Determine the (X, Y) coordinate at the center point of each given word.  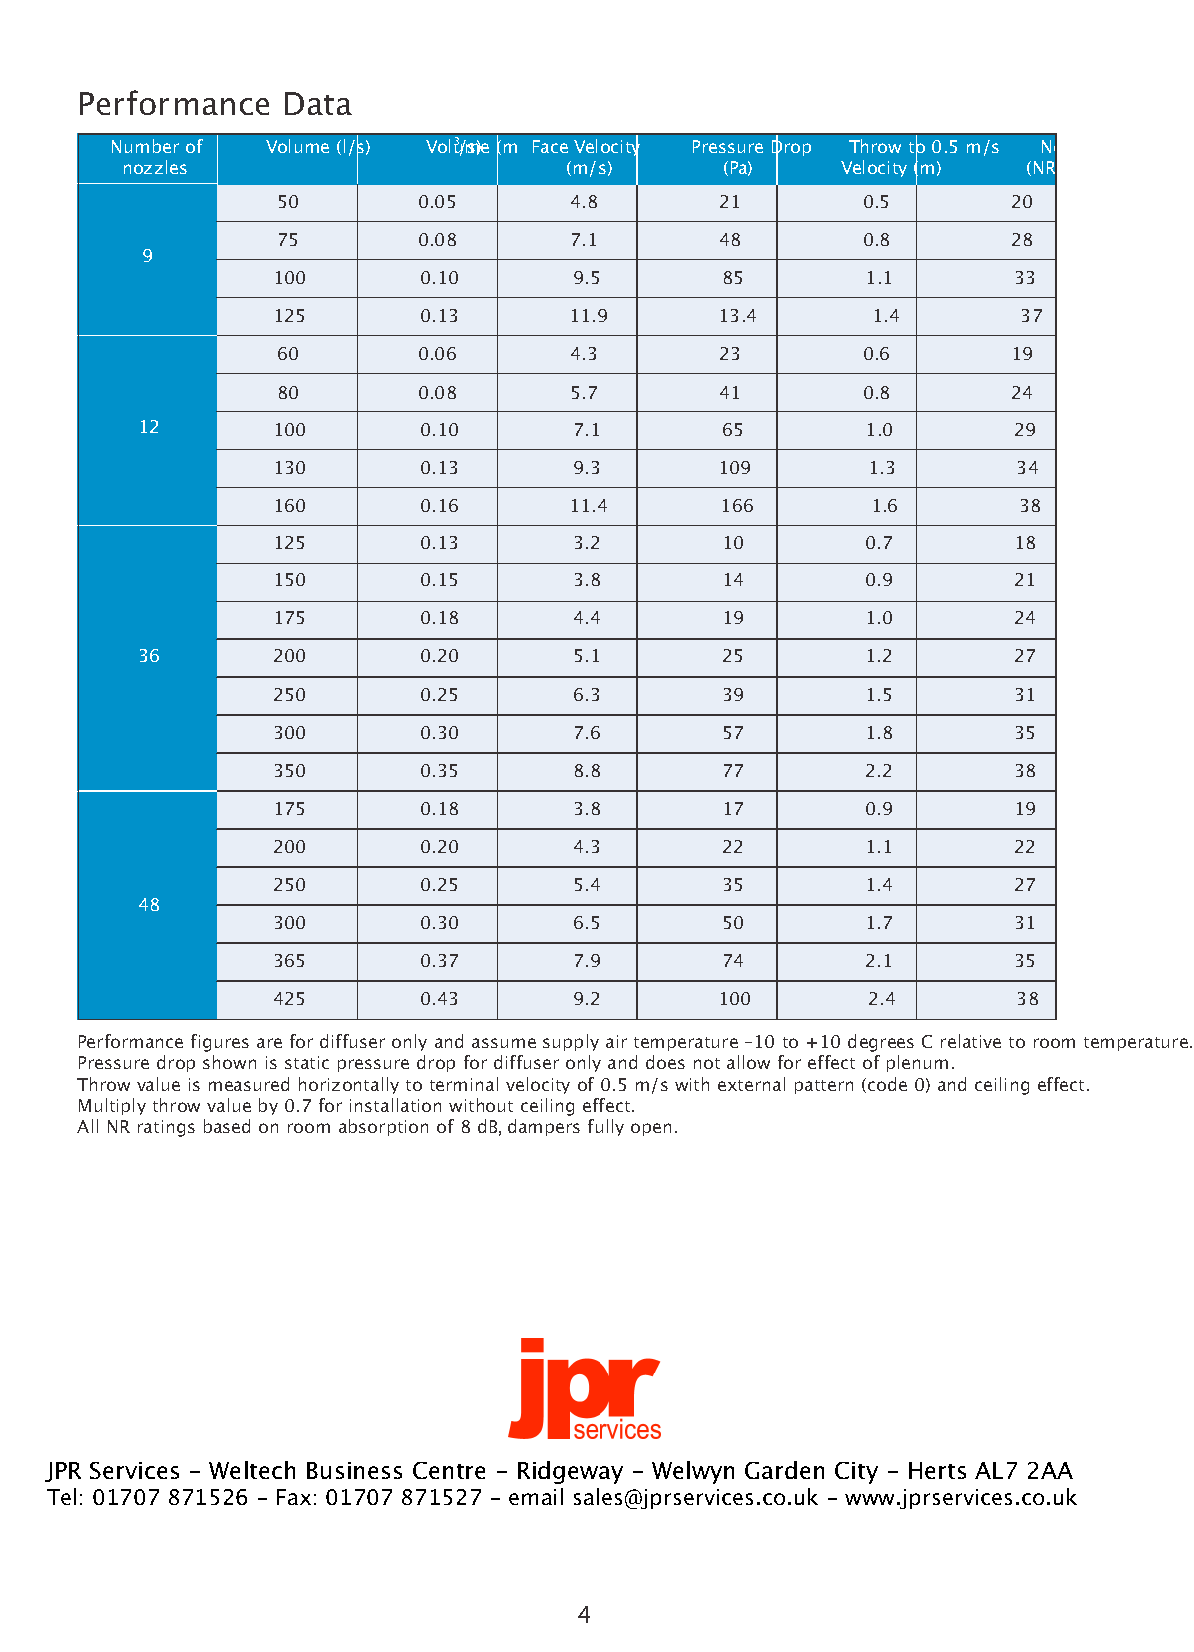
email (536, 1496)
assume (504, 1043)
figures (220, 1043)
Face (550, 146)
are (269, 1043)
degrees (881, 1043)
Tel (61, 1496)
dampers (544, 1127)
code (887, 1084)
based (227, 1126)
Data (318, 103)
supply (571, 1042)
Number (145, 146)
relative (971, 1041)
